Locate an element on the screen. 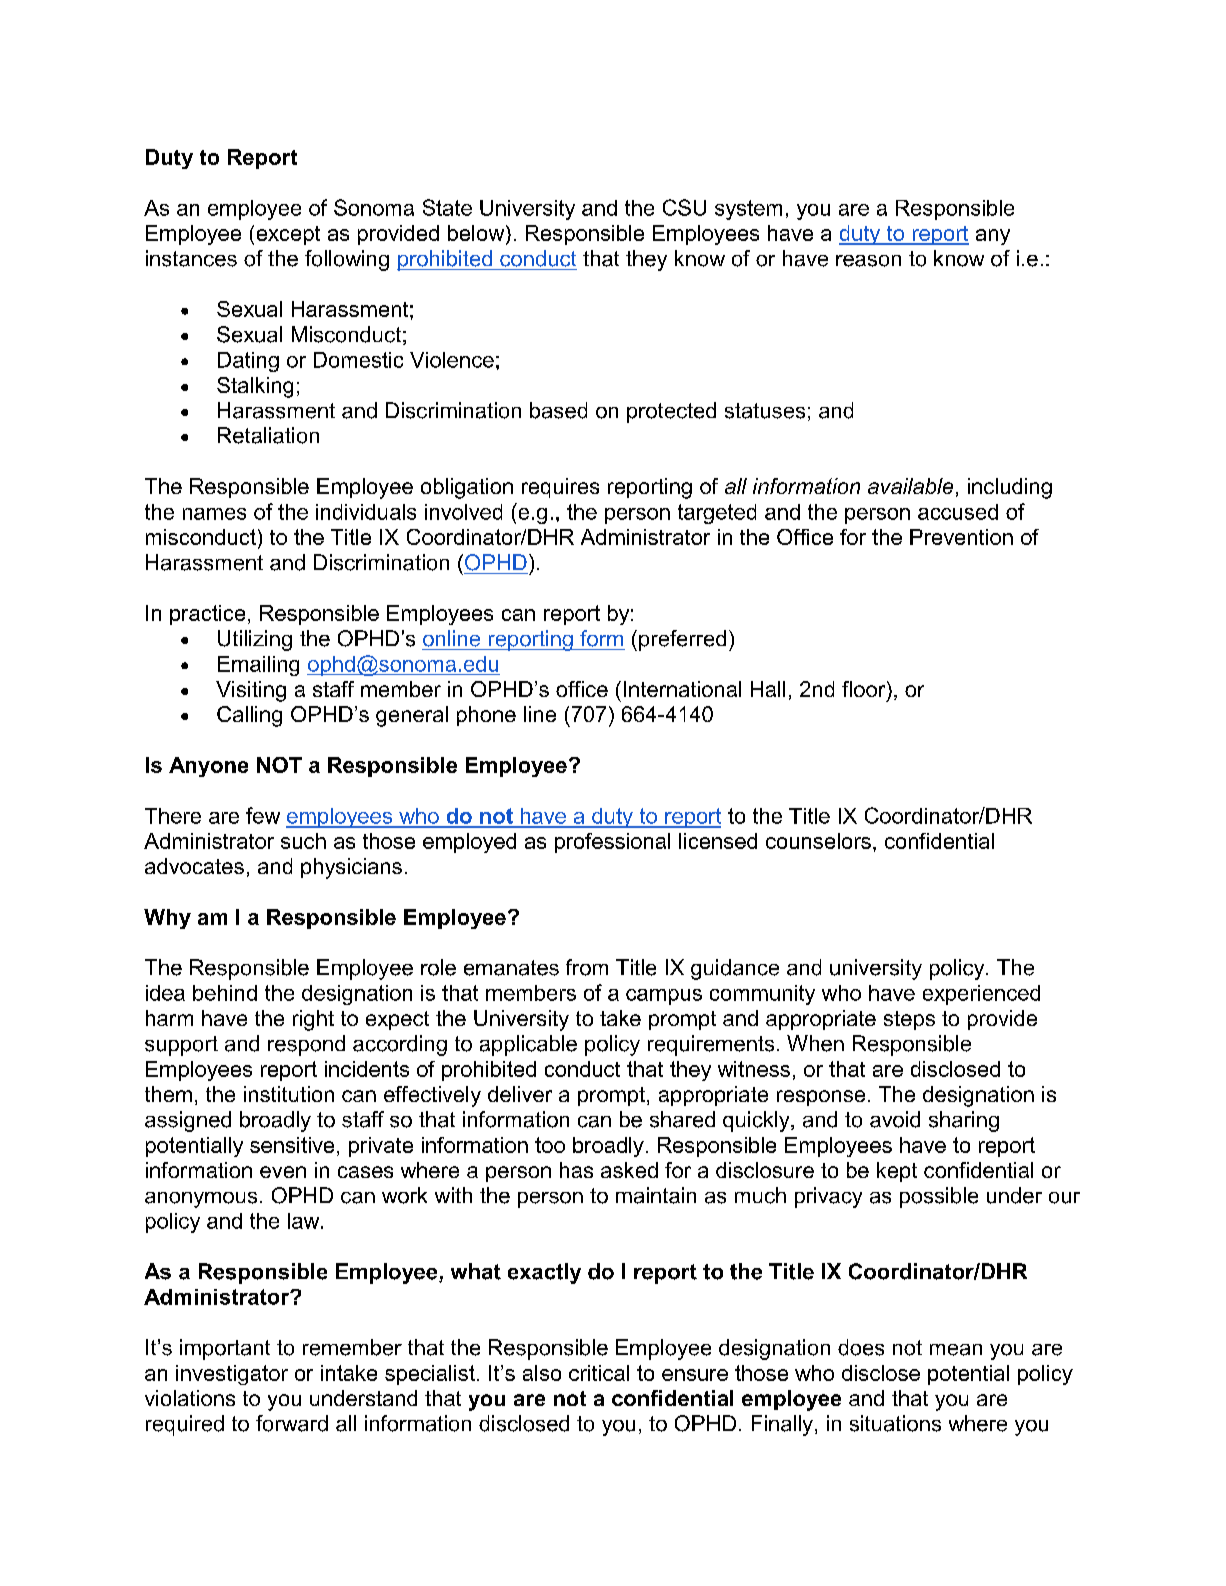  shared is located at coordinates (682, 1119).
